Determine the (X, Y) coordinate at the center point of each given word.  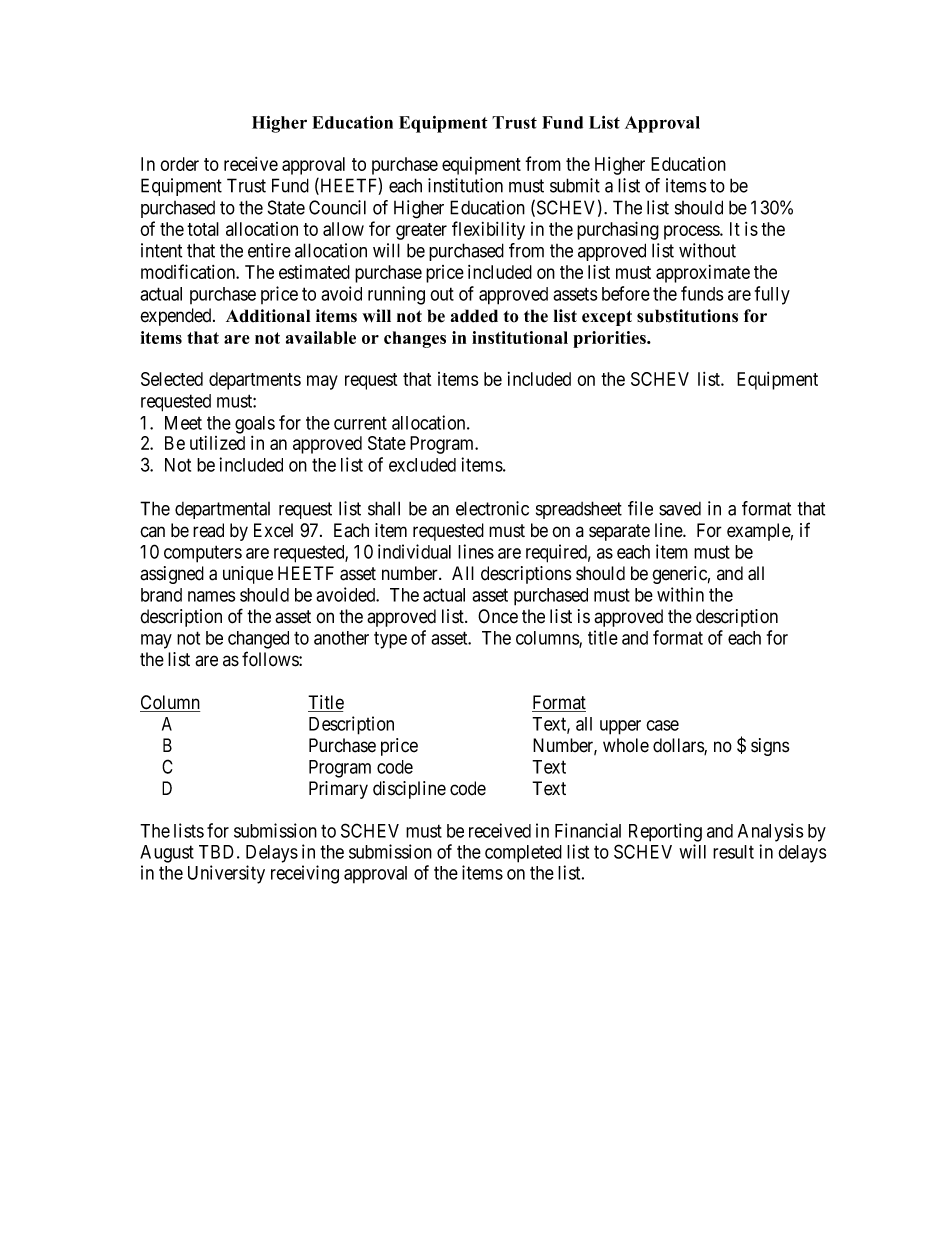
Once (498, 616)
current (360, 423)
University (226, 874)
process (692, 232)
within (680, 594)
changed (258, 640)
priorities (610, 339)
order (179, 164)
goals (255, 425)
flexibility (488, 230)
